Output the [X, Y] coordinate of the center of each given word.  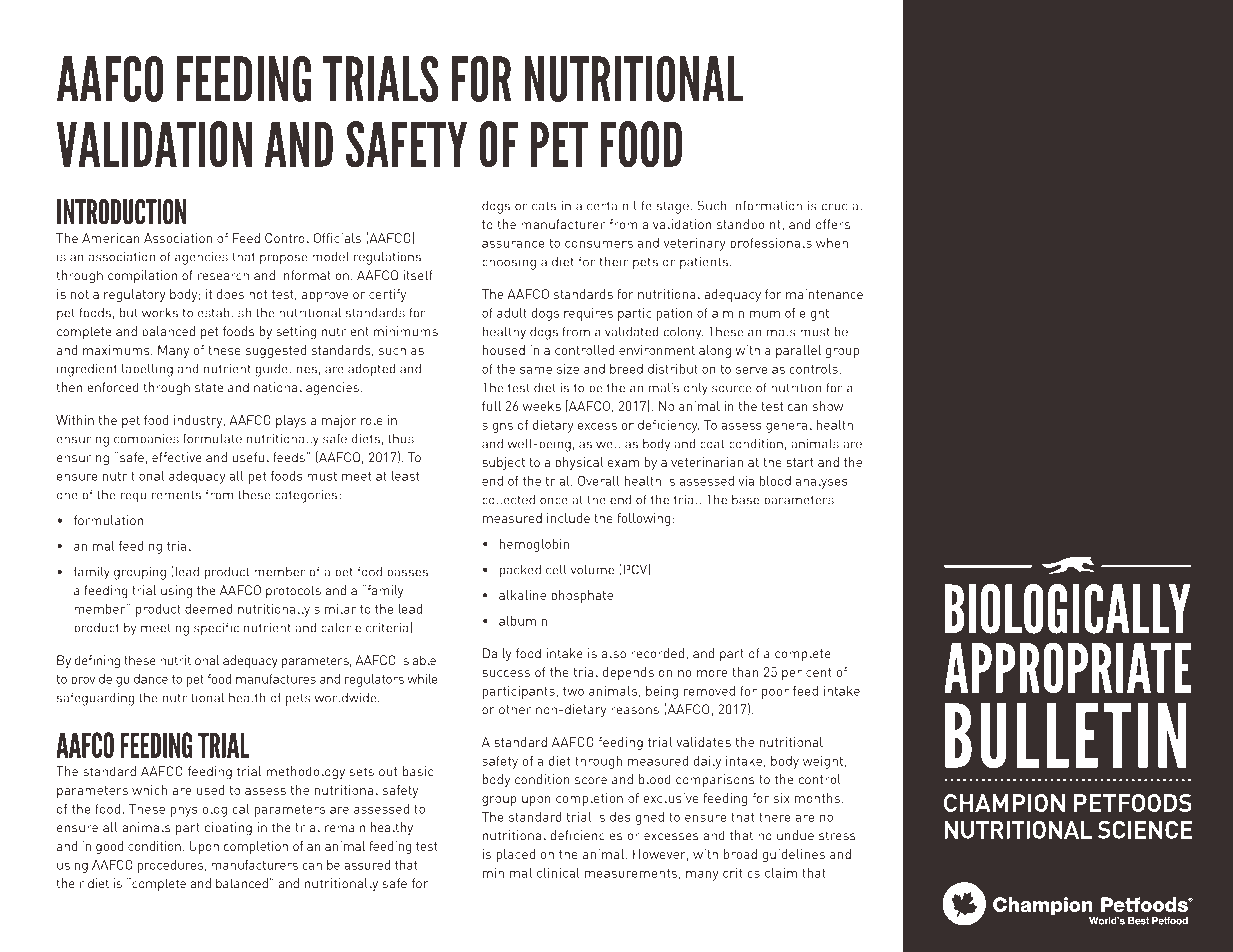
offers [833, 224]
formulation [108, 520]
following [644, 519]
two [573, 691]
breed [626, 369]
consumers [599, 244]
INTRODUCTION [121, 212]
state [209, 388]
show [828, 406]
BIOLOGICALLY [1067, 609]
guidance [142, 680]
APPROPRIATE [1067, 667]
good [110, 847]
